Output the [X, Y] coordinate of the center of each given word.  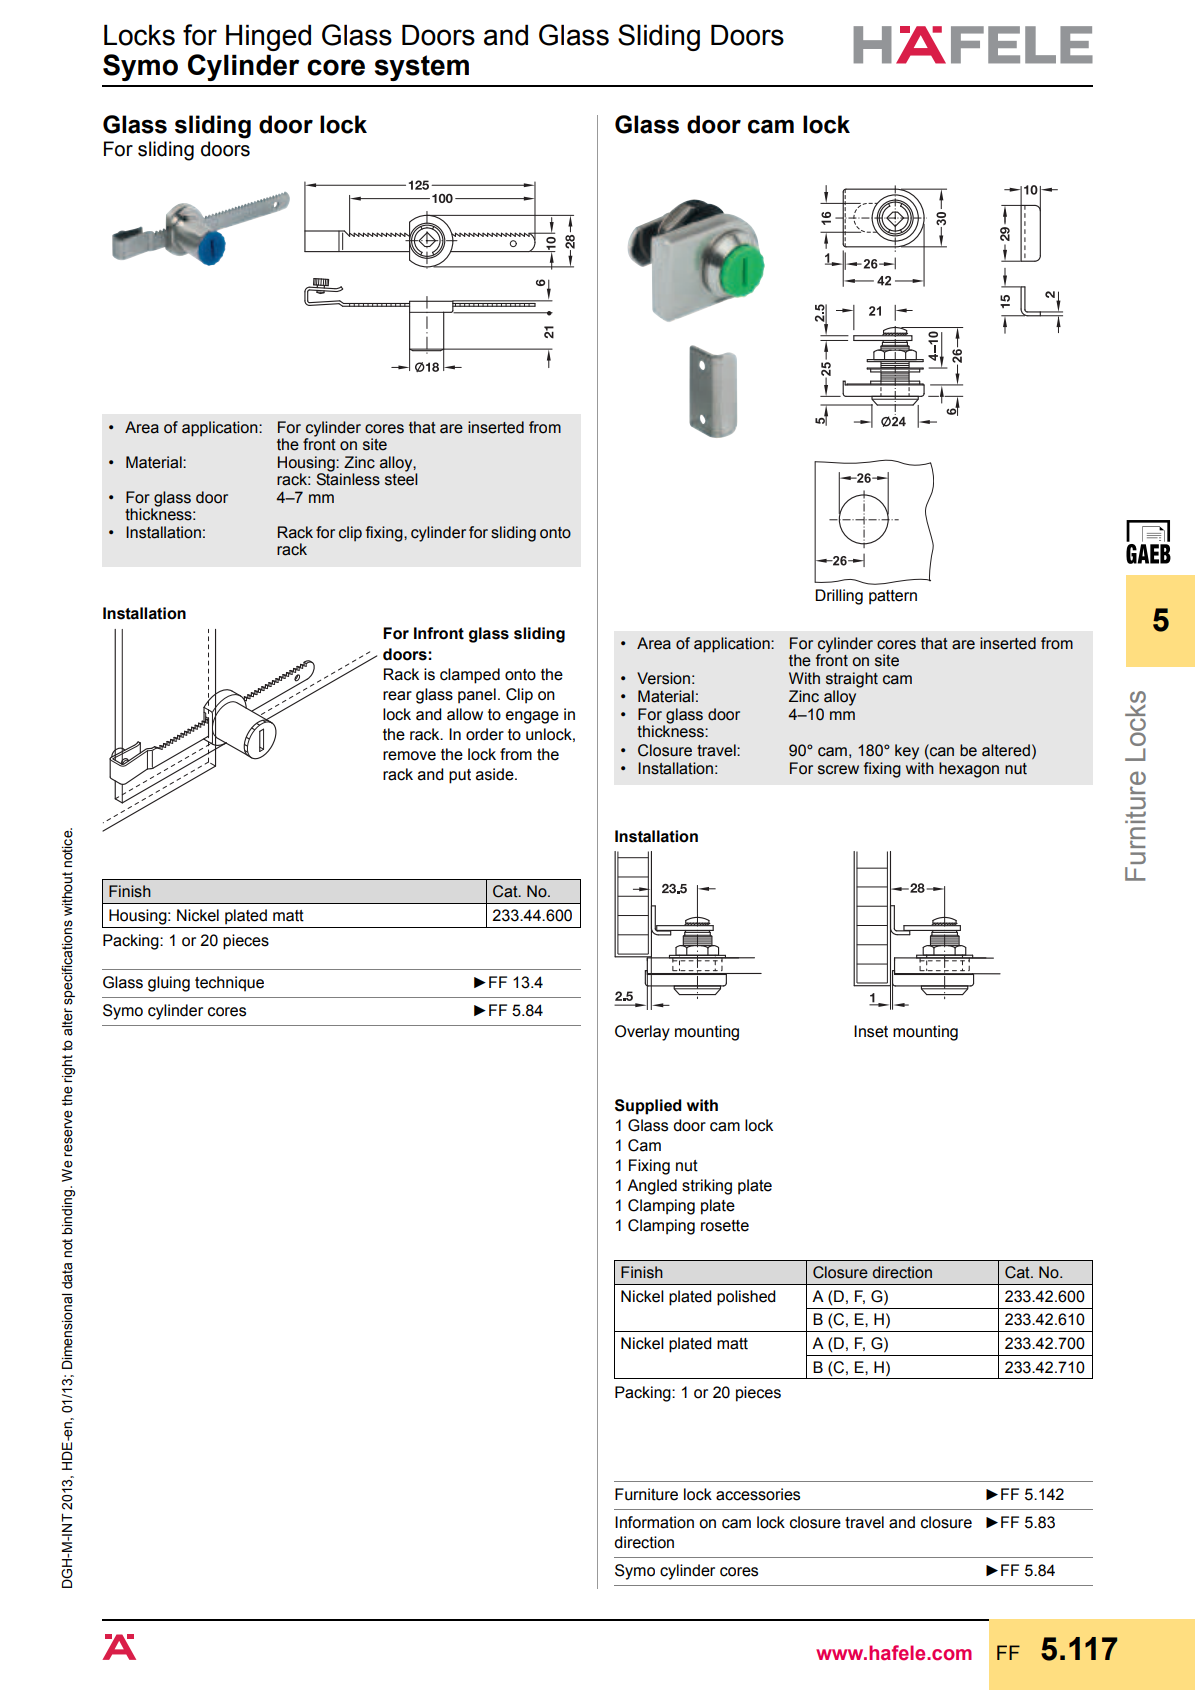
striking [707, 1187]
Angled [652, 1187]
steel [401, 478]
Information [654, 1522]
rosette [725, 1226]
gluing [169, 984]
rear [397, 696]
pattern [893, 597]
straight [852, 680]
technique [229, 984]
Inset [871, 1031]
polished [746, 1298]
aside [496, 774]
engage [532, 717]
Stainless [348, 478]
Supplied [648, 1107]
